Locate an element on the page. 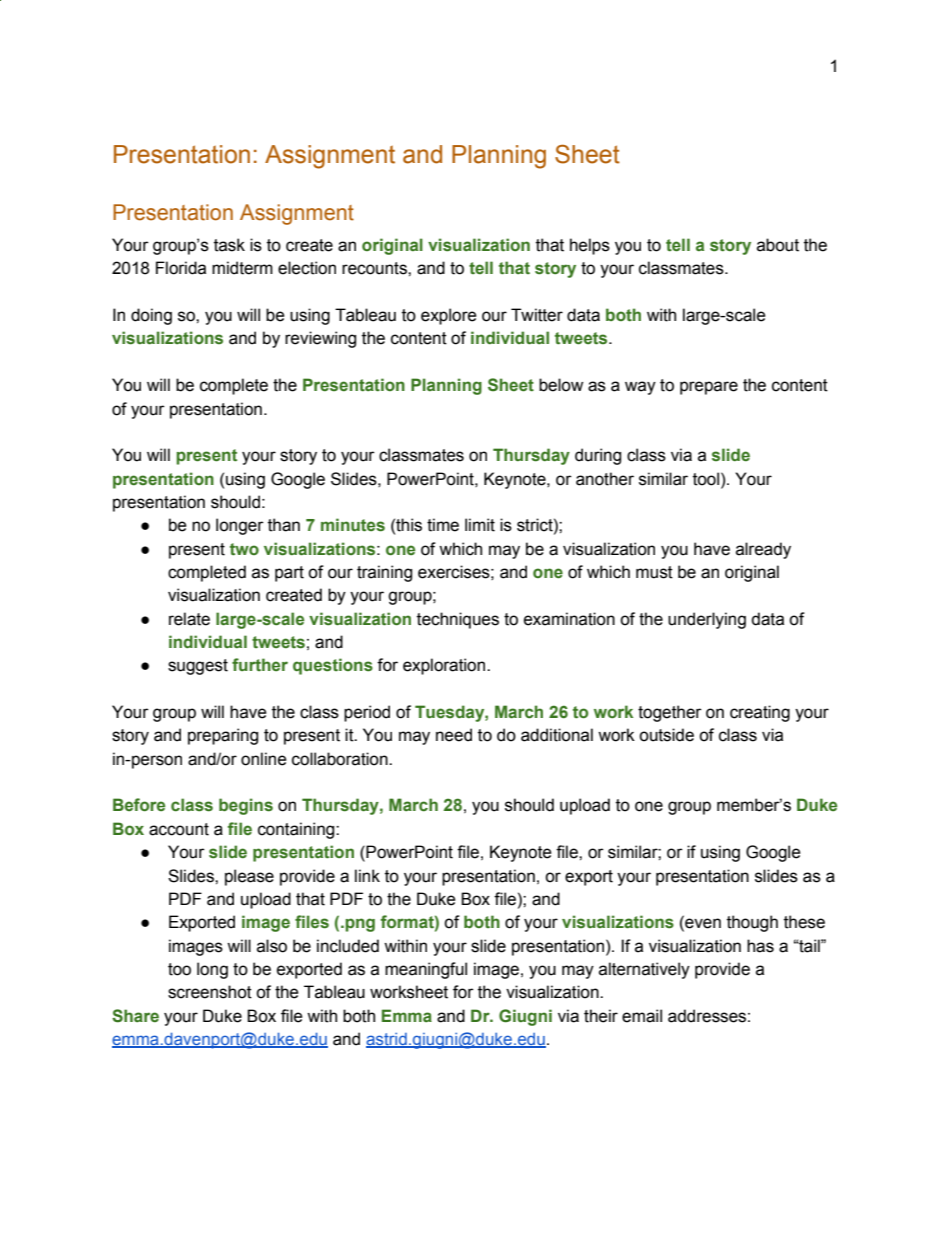 The width and height of the page is (952, 1233). about is located at coordinates (778, 245).
